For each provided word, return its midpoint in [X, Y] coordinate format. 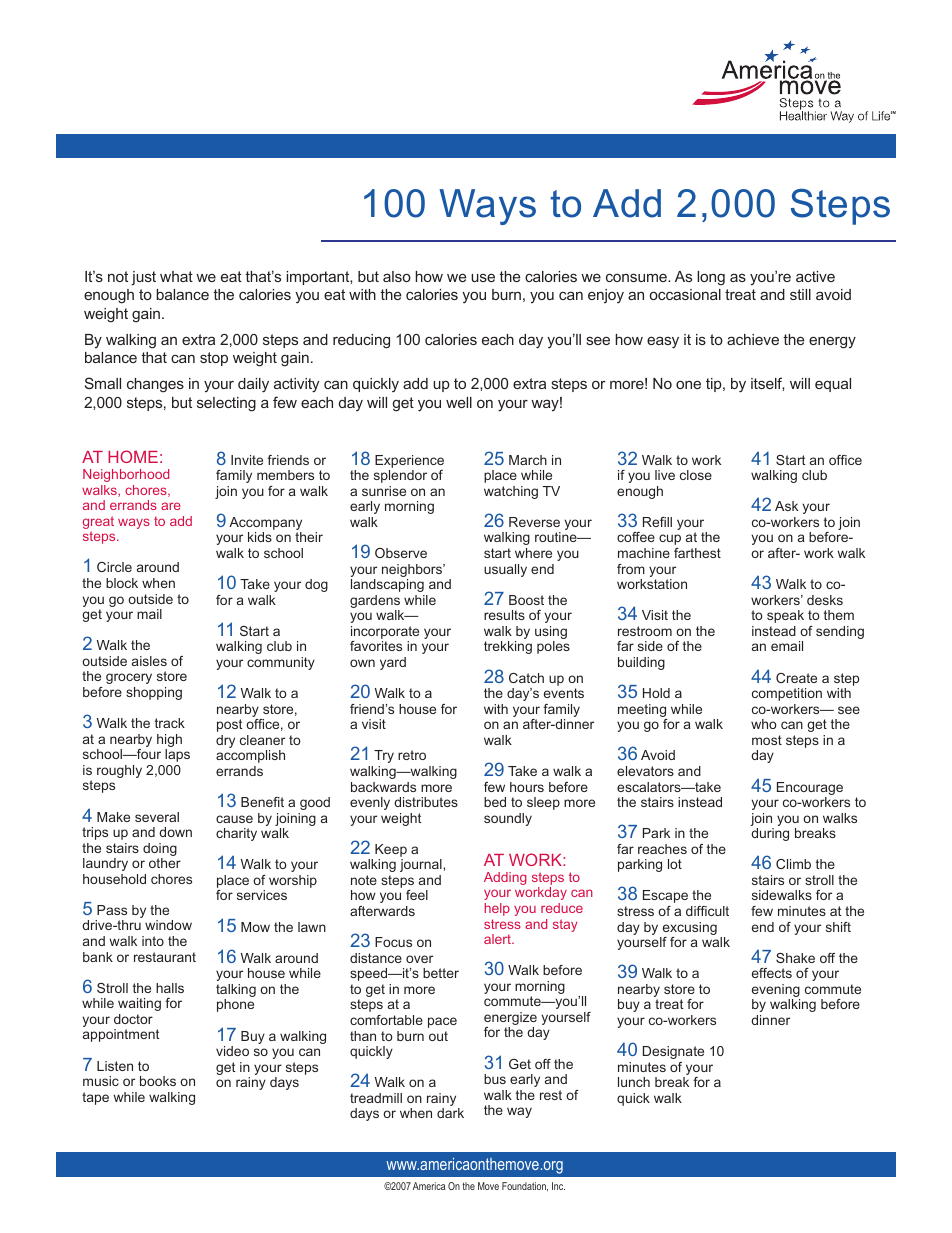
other [165, 863]
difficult [707, 911]
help [497, 909]
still [800, 294]
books [158, 1081]
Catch [526, 678]
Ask [786, 506]
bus [495, 1079]
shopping [154, 693]
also [397, 276]
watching [511, 492]
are [171, 506]
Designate [673, 1052]
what [176, 276]
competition [787, 694]
